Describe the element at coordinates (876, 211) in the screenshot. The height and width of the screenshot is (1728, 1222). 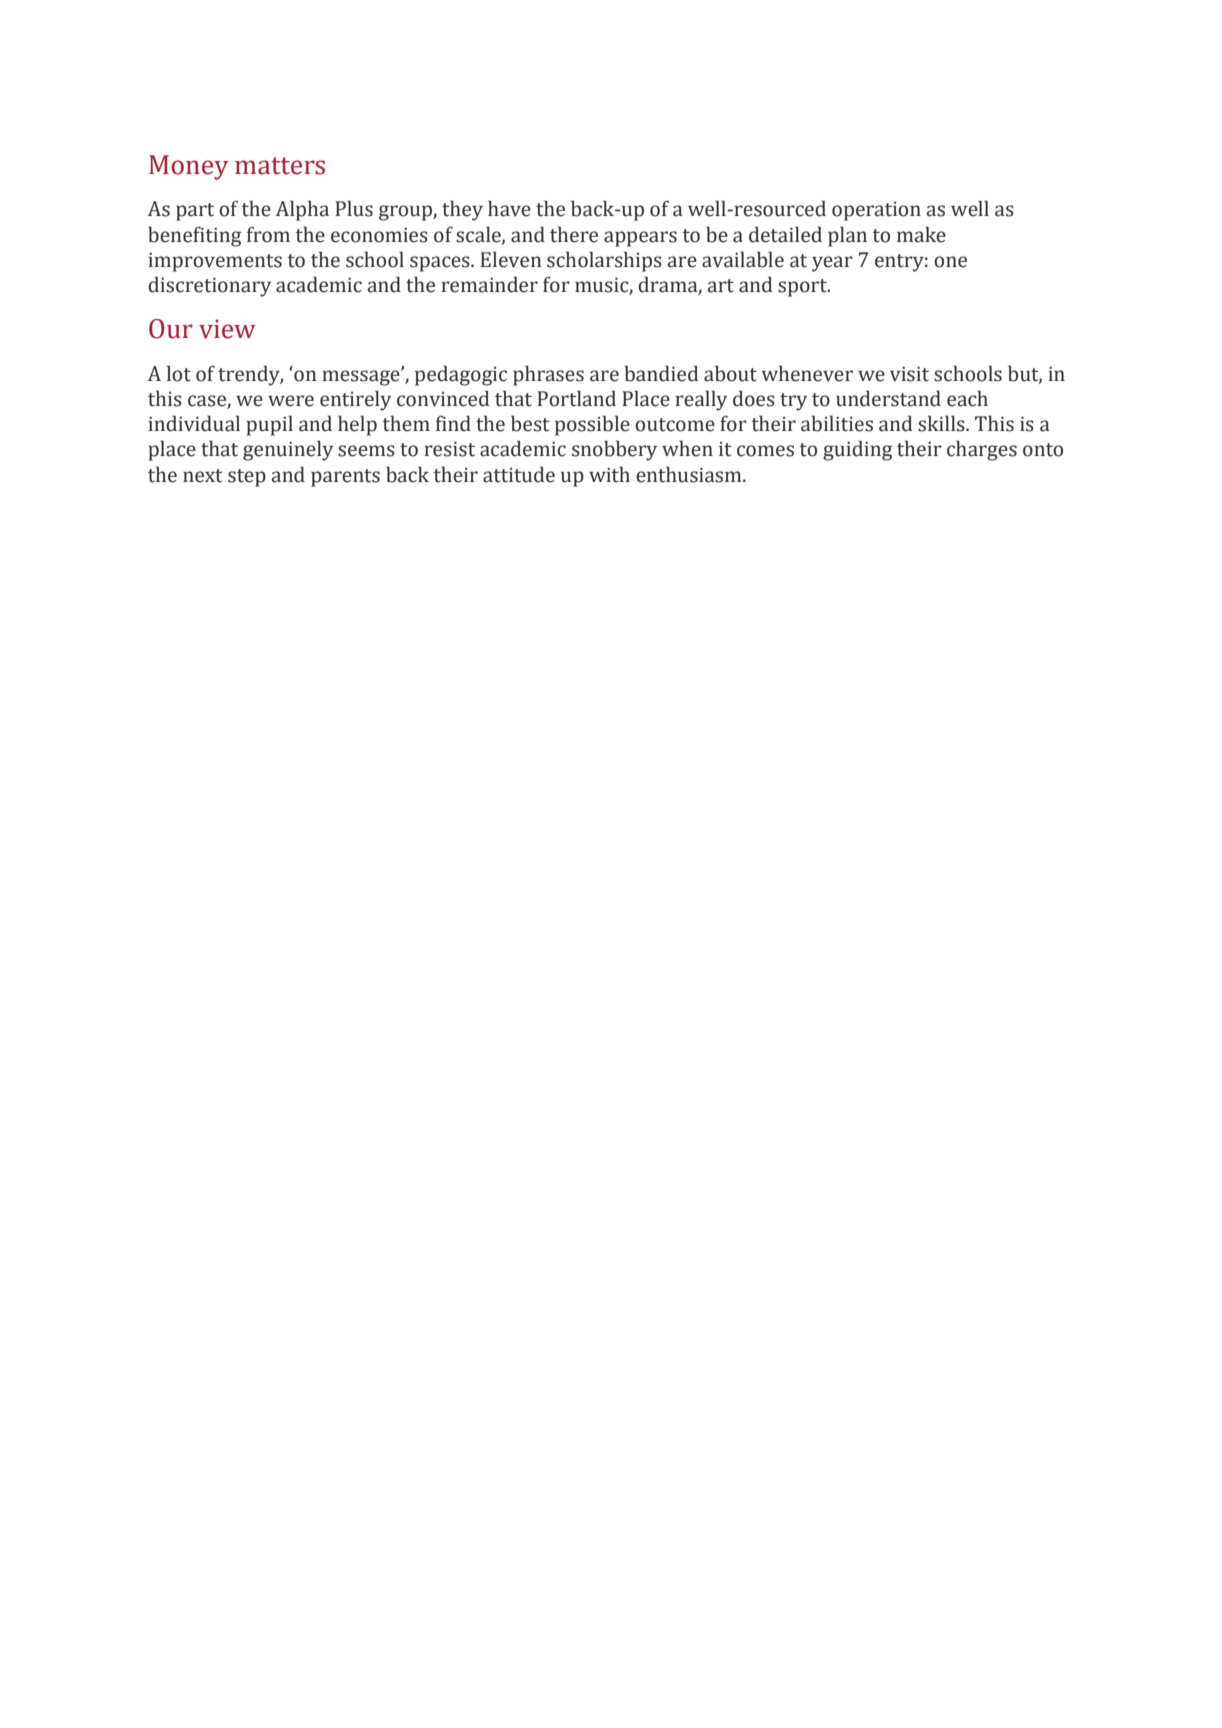
I see `operation` at that location.
